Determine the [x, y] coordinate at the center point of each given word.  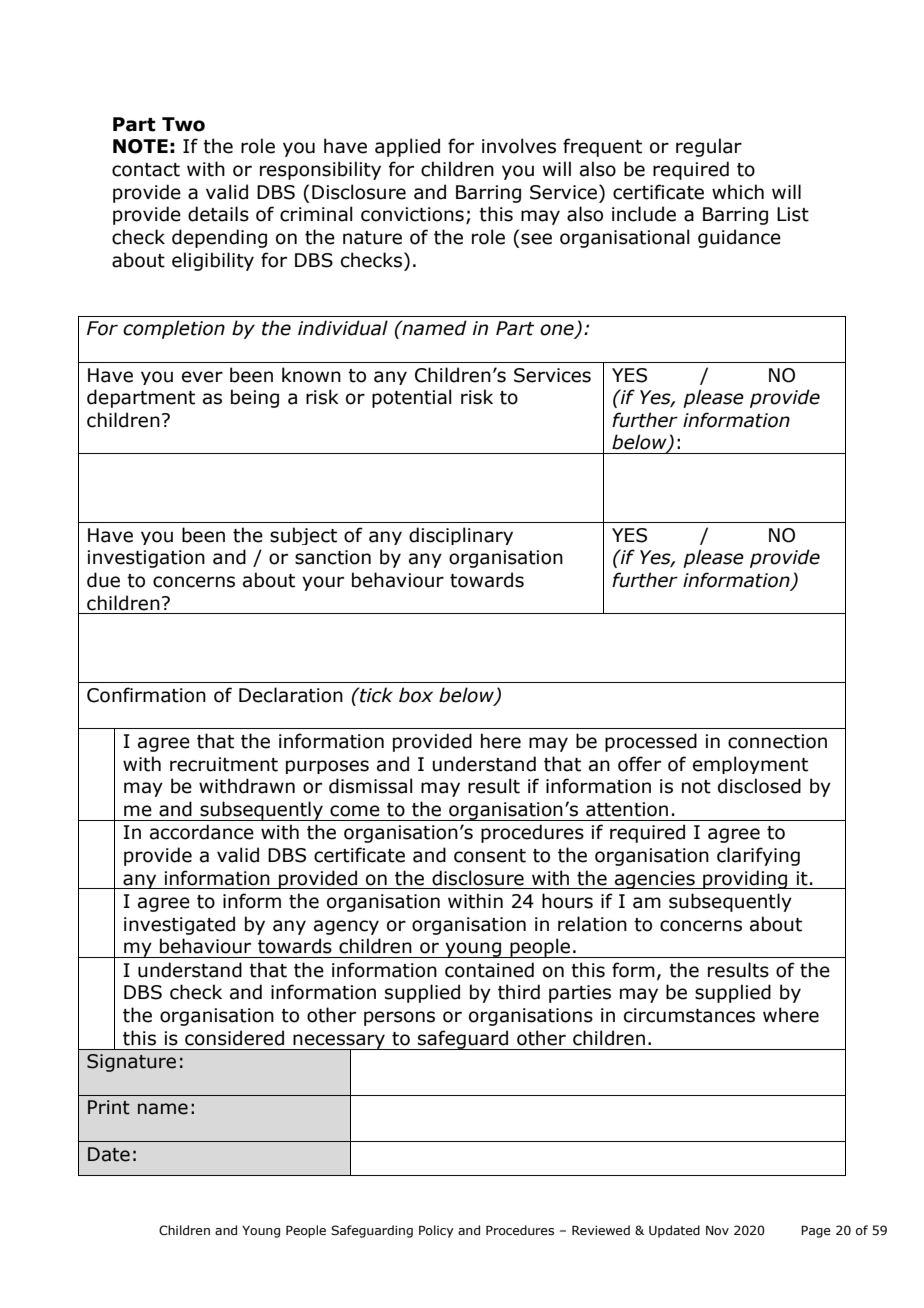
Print [109, 1107]
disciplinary [461, 536]
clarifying [758, 856]
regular [709, 147]
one [558, 331]
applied [407, 147]
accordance [202, 832]
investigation [146, 559]
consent [490, 856]
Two [183, 124]
